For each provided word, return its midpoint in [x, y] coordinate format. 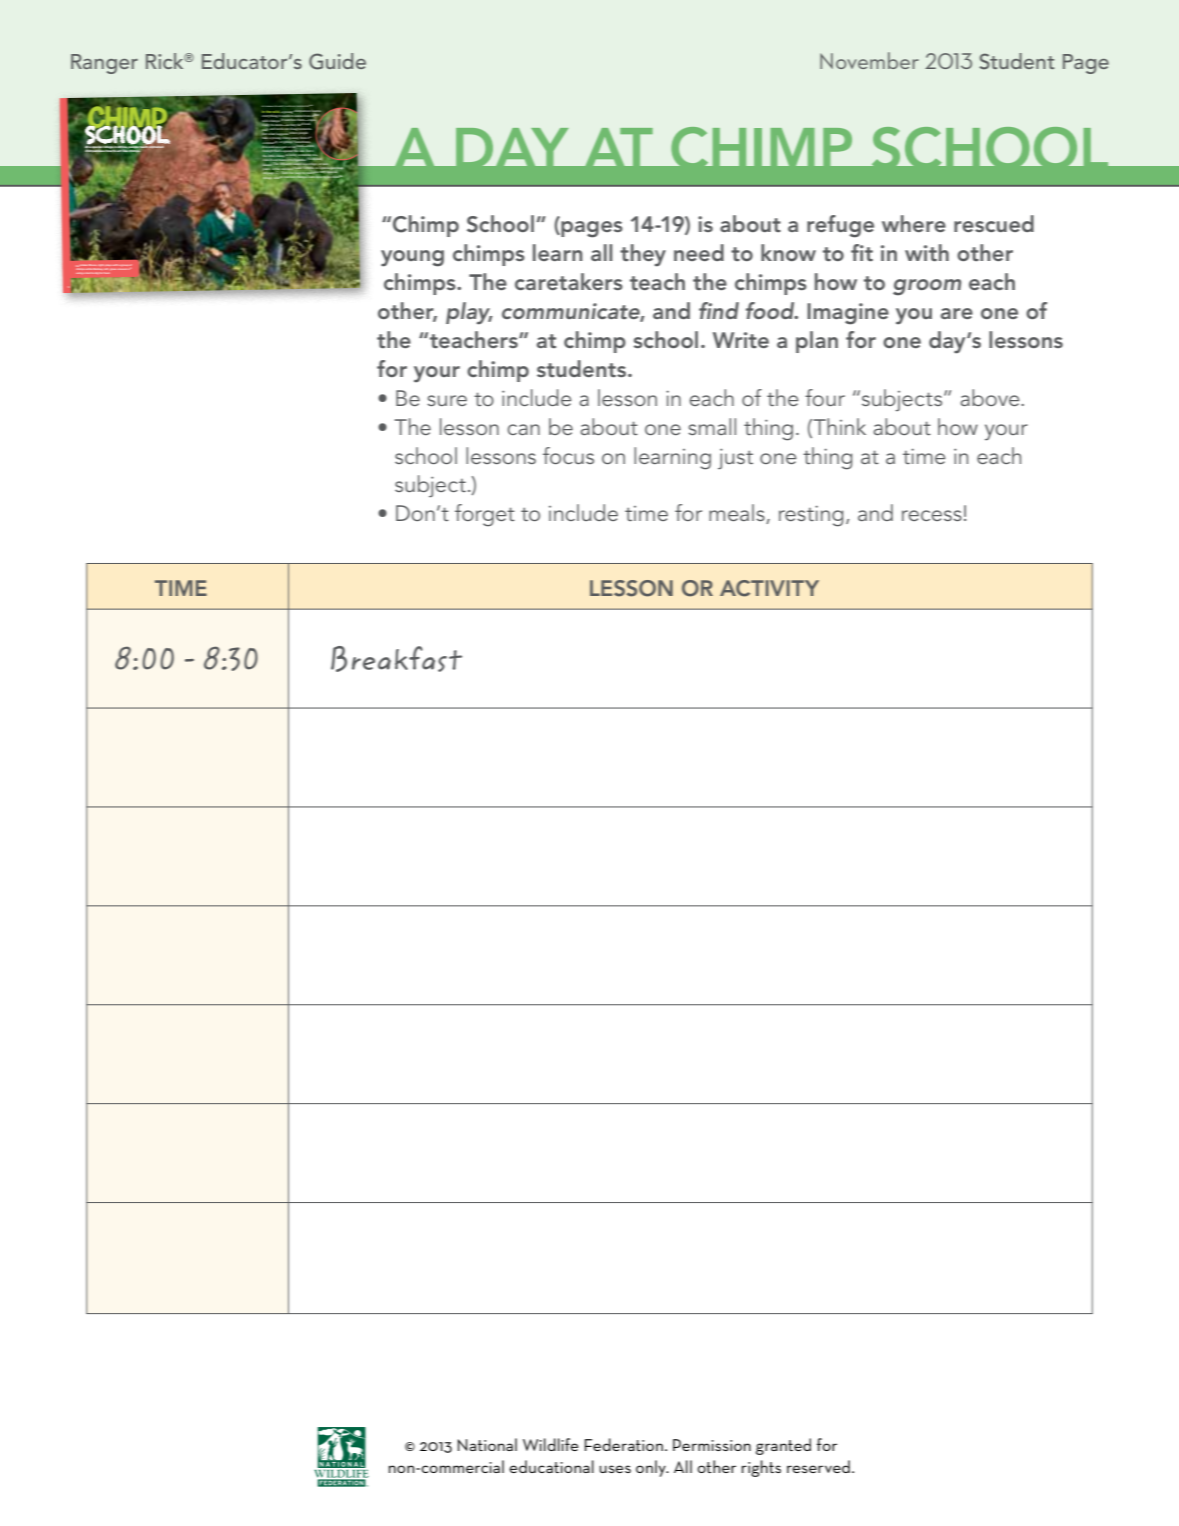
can [523, 429]
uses [615, 1469]
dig [96, 273]
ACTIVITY [769, 588]
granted [783, 1446]
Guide [337, 61]
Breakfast [396, 659]
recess [932, 515]
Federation [624, 1444]
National [487, 1444]
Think [838, 427]
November [869, 60]
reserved [818, 1466]
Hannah [269, 106]
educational [551, 1466]
